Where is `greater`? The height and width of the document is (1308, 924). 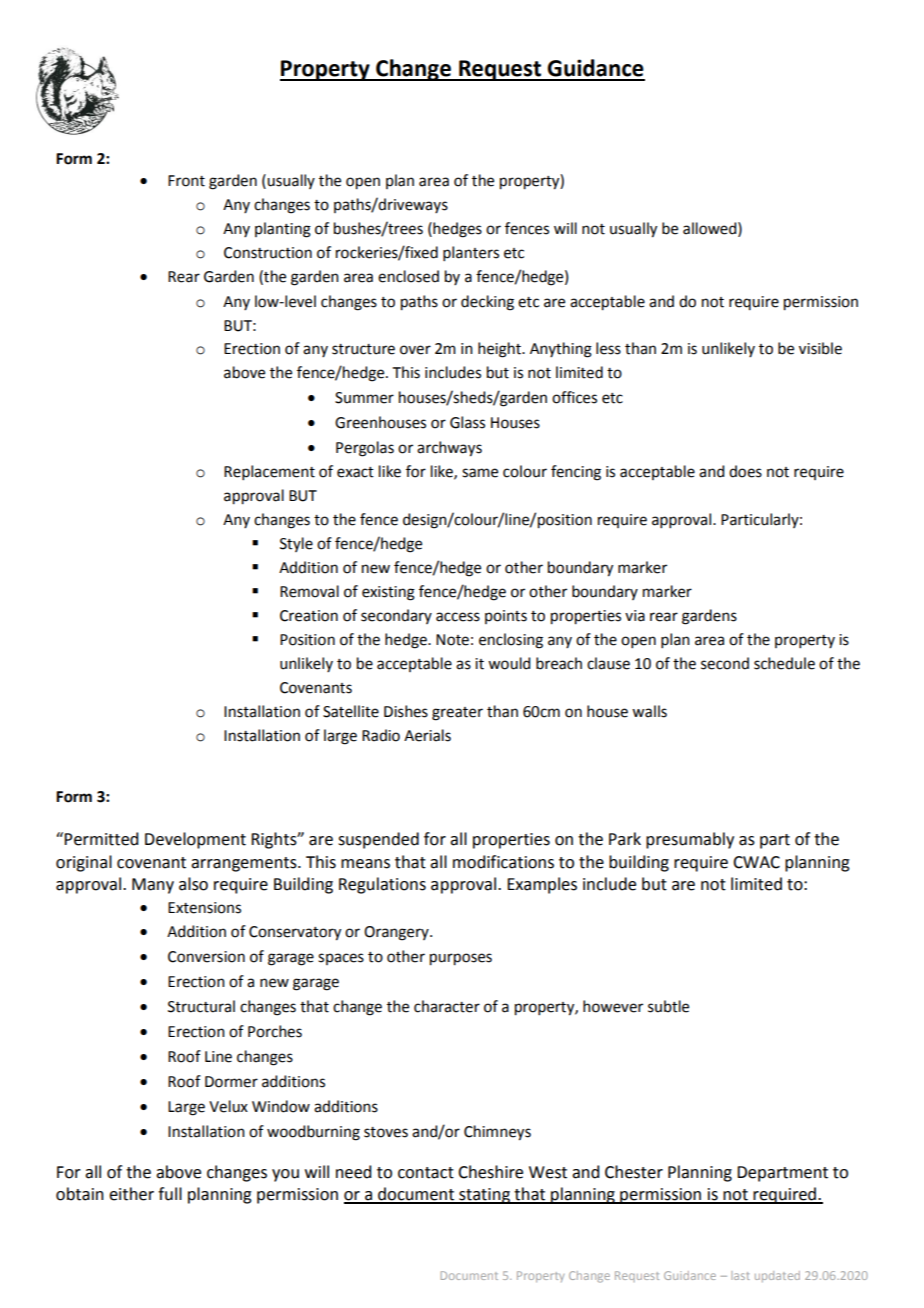 greater is located at coordinates (457, 714).
